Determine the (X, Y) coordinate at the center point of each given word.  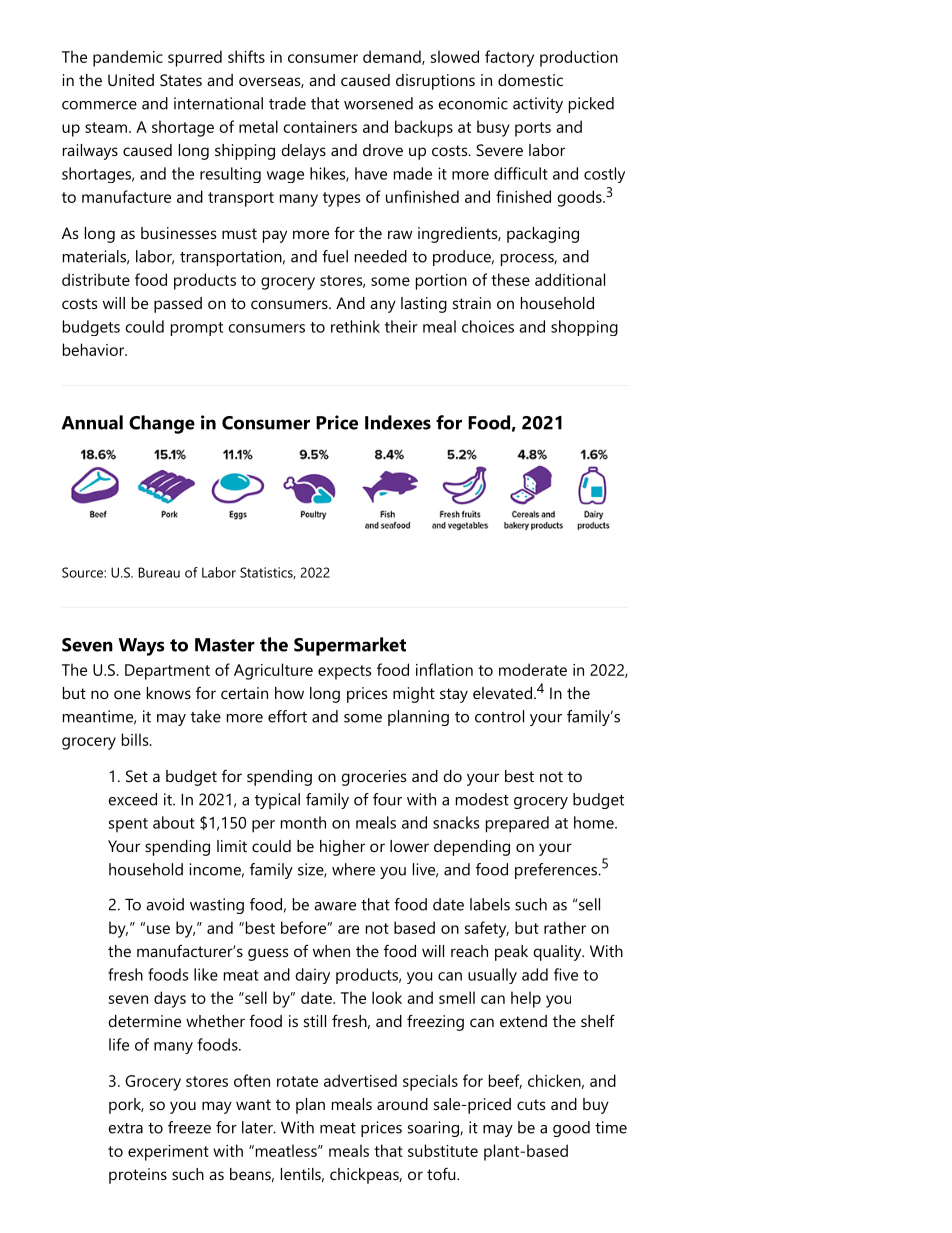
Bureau (159, 572)
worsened (378, 103)
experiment (168, 1153)
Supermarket (350, 646)
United (131, 80)
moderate (533, 669)
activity (538, 105)
